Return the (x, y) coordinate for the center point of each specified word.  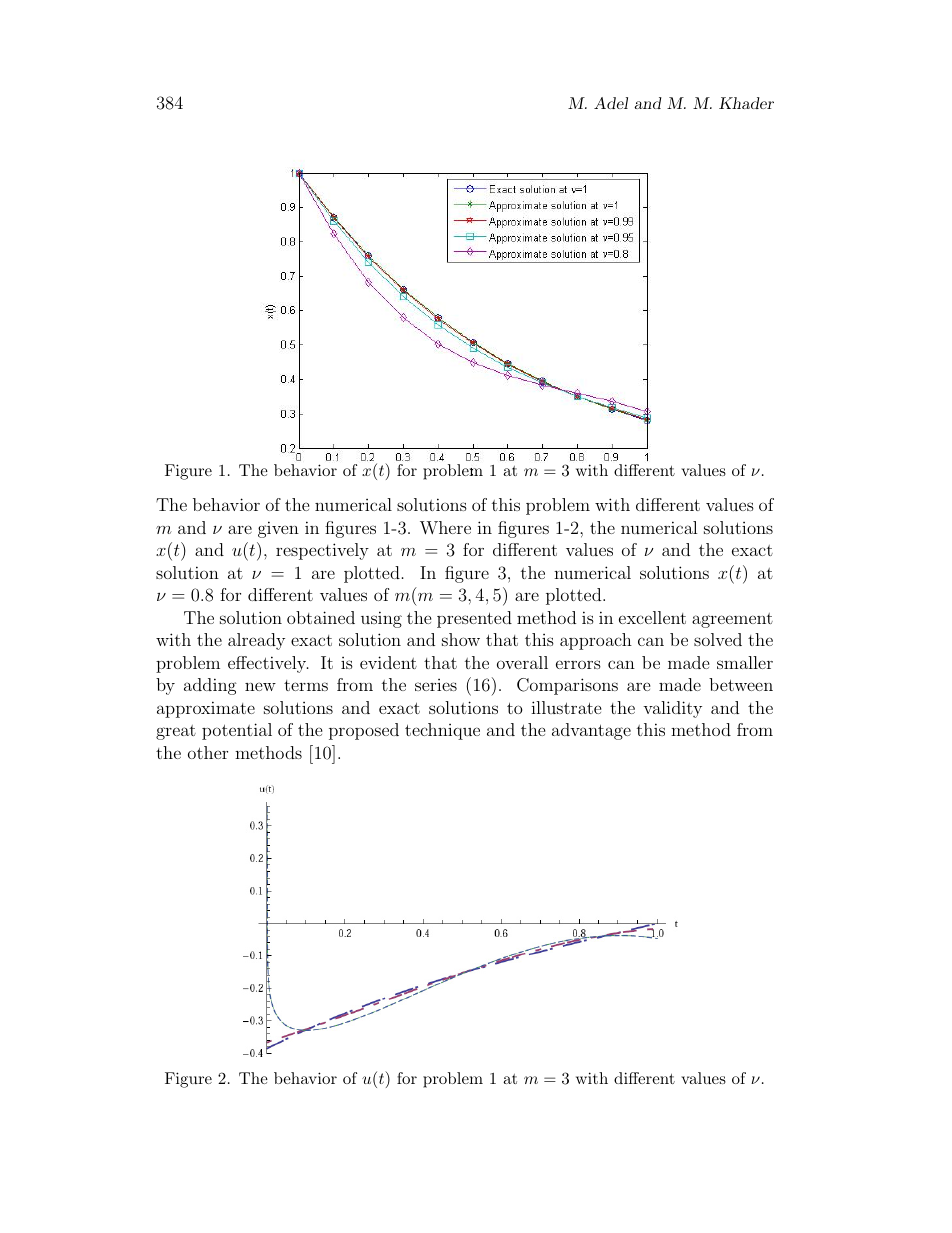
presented (474, 619)
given (278, 529)
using (381, 619)
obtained (321, 617)
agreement (732, 620)
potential (237, 731)
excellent (652, 617)
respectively (322, 551)
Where (445, 528)
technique (442, 731)
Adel (611, 103)
